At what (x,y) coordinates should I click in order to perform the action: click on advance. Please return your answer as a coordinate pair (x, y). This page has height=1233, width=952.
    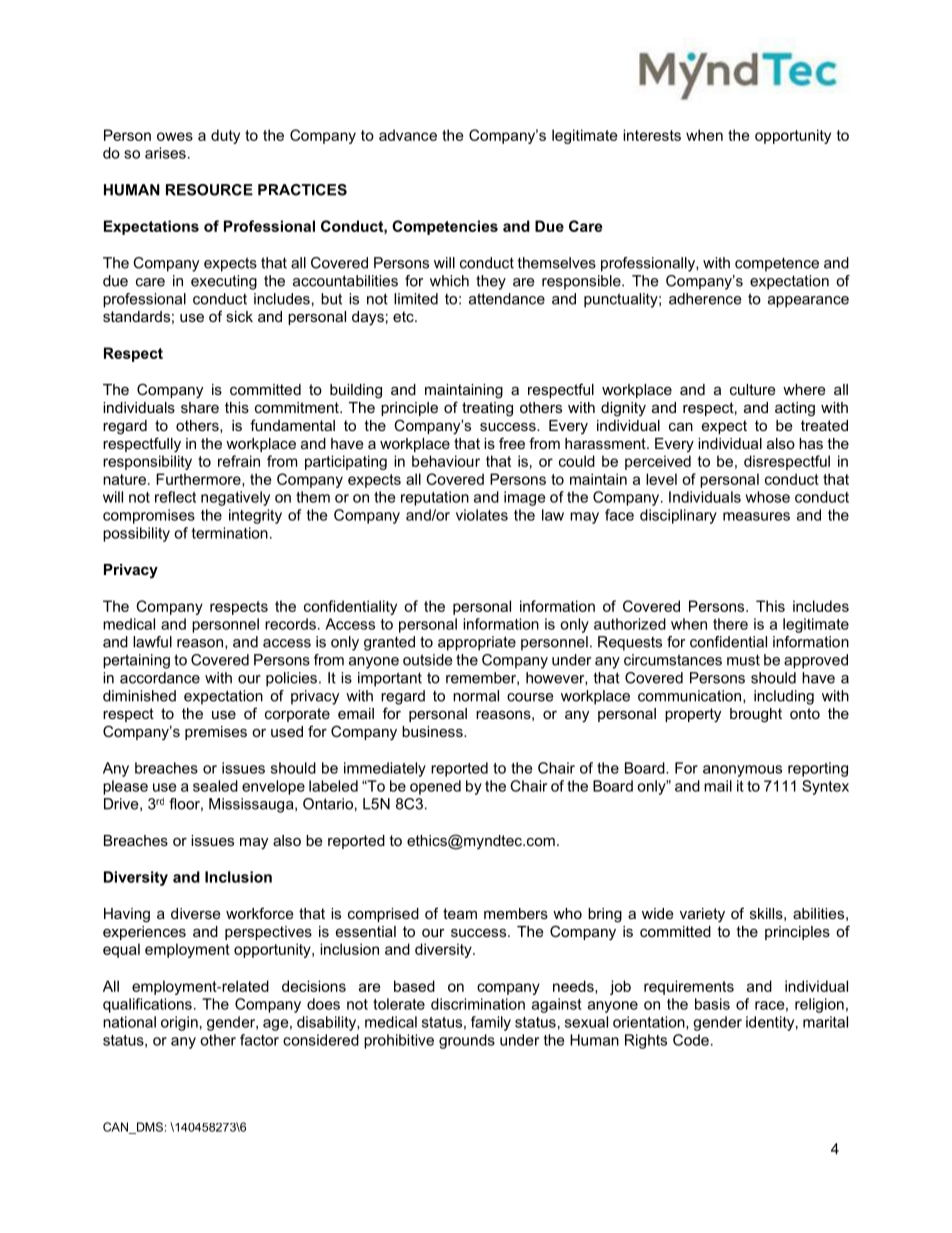
    Looking at the image, I should click on (408, 135).
